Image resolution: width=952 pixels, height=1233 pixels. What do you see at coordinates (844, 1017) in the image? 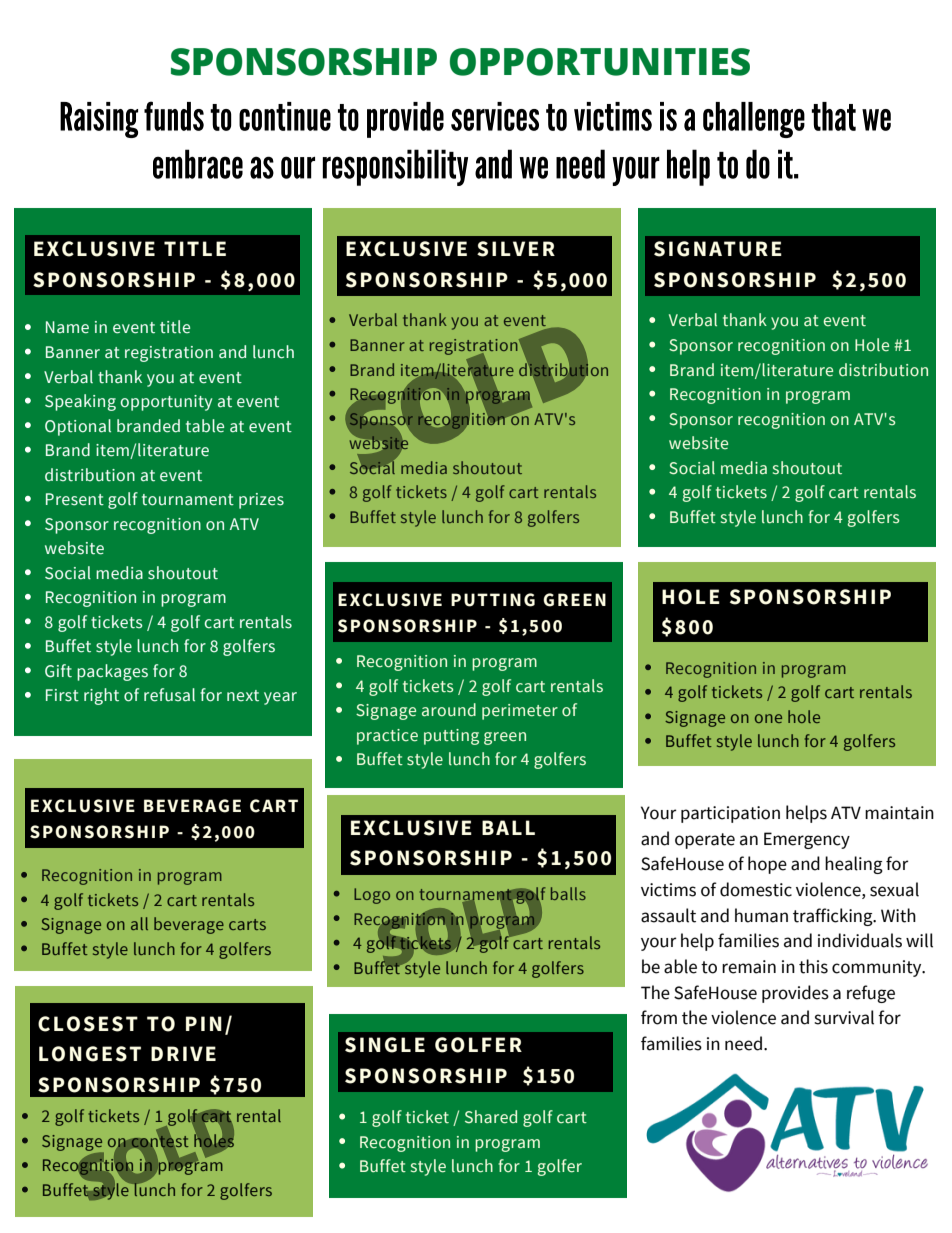
I see `survival` at bounding box center [844, 1017].
